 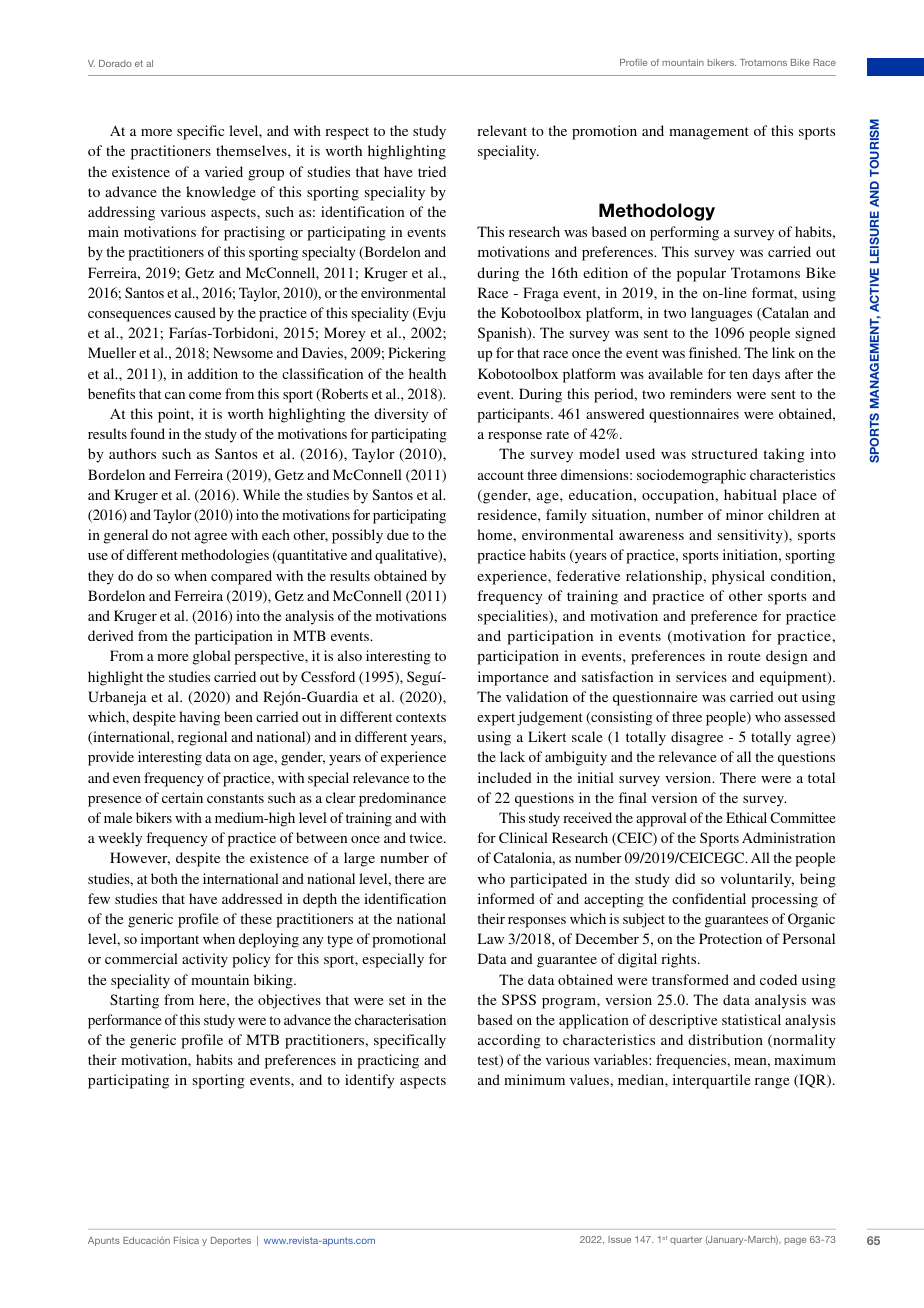 I want to click on relevant, so click(x=502, y=130).
